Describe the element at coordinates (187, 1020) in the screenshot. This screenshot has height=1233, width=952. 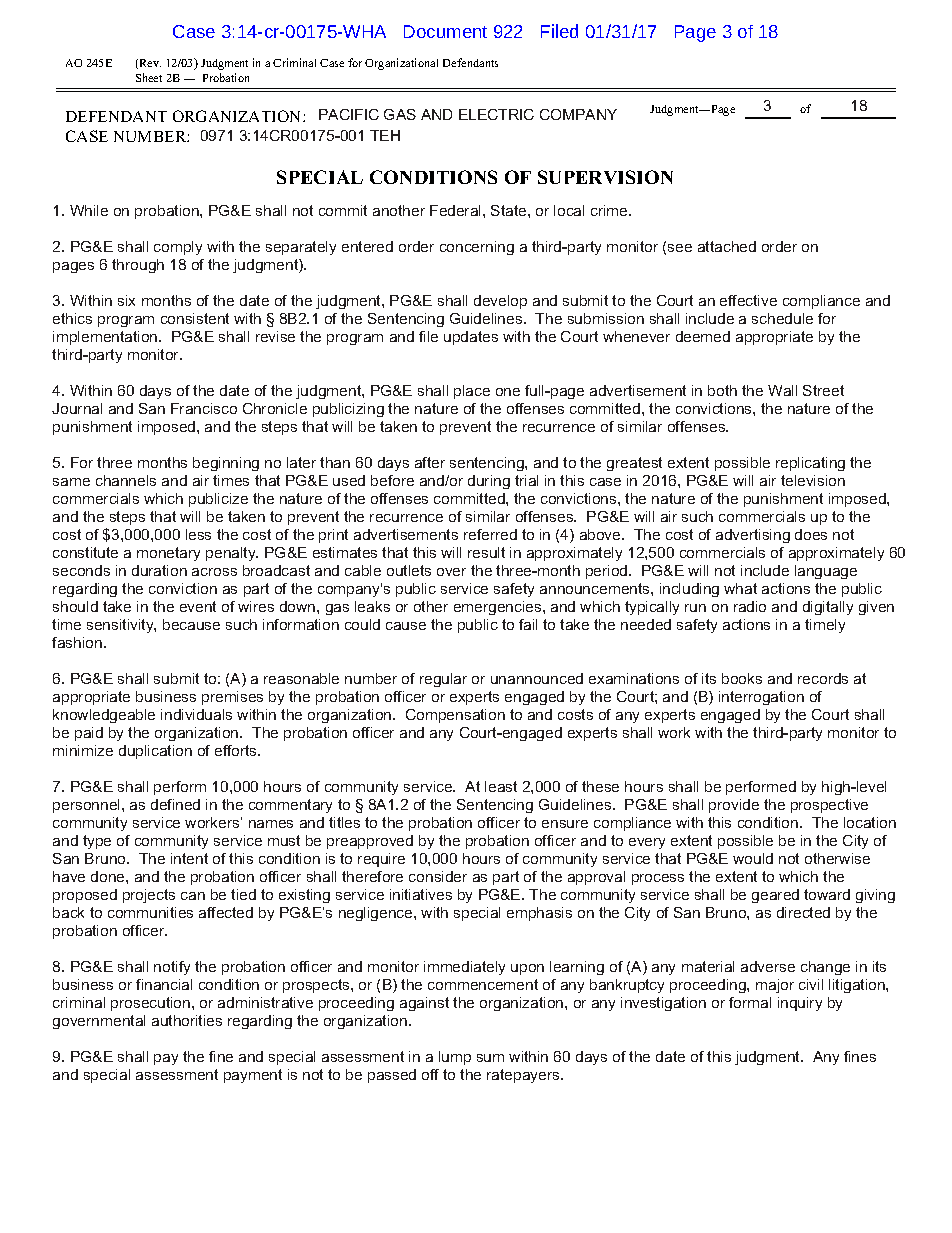
I see `authorities` at that location.
